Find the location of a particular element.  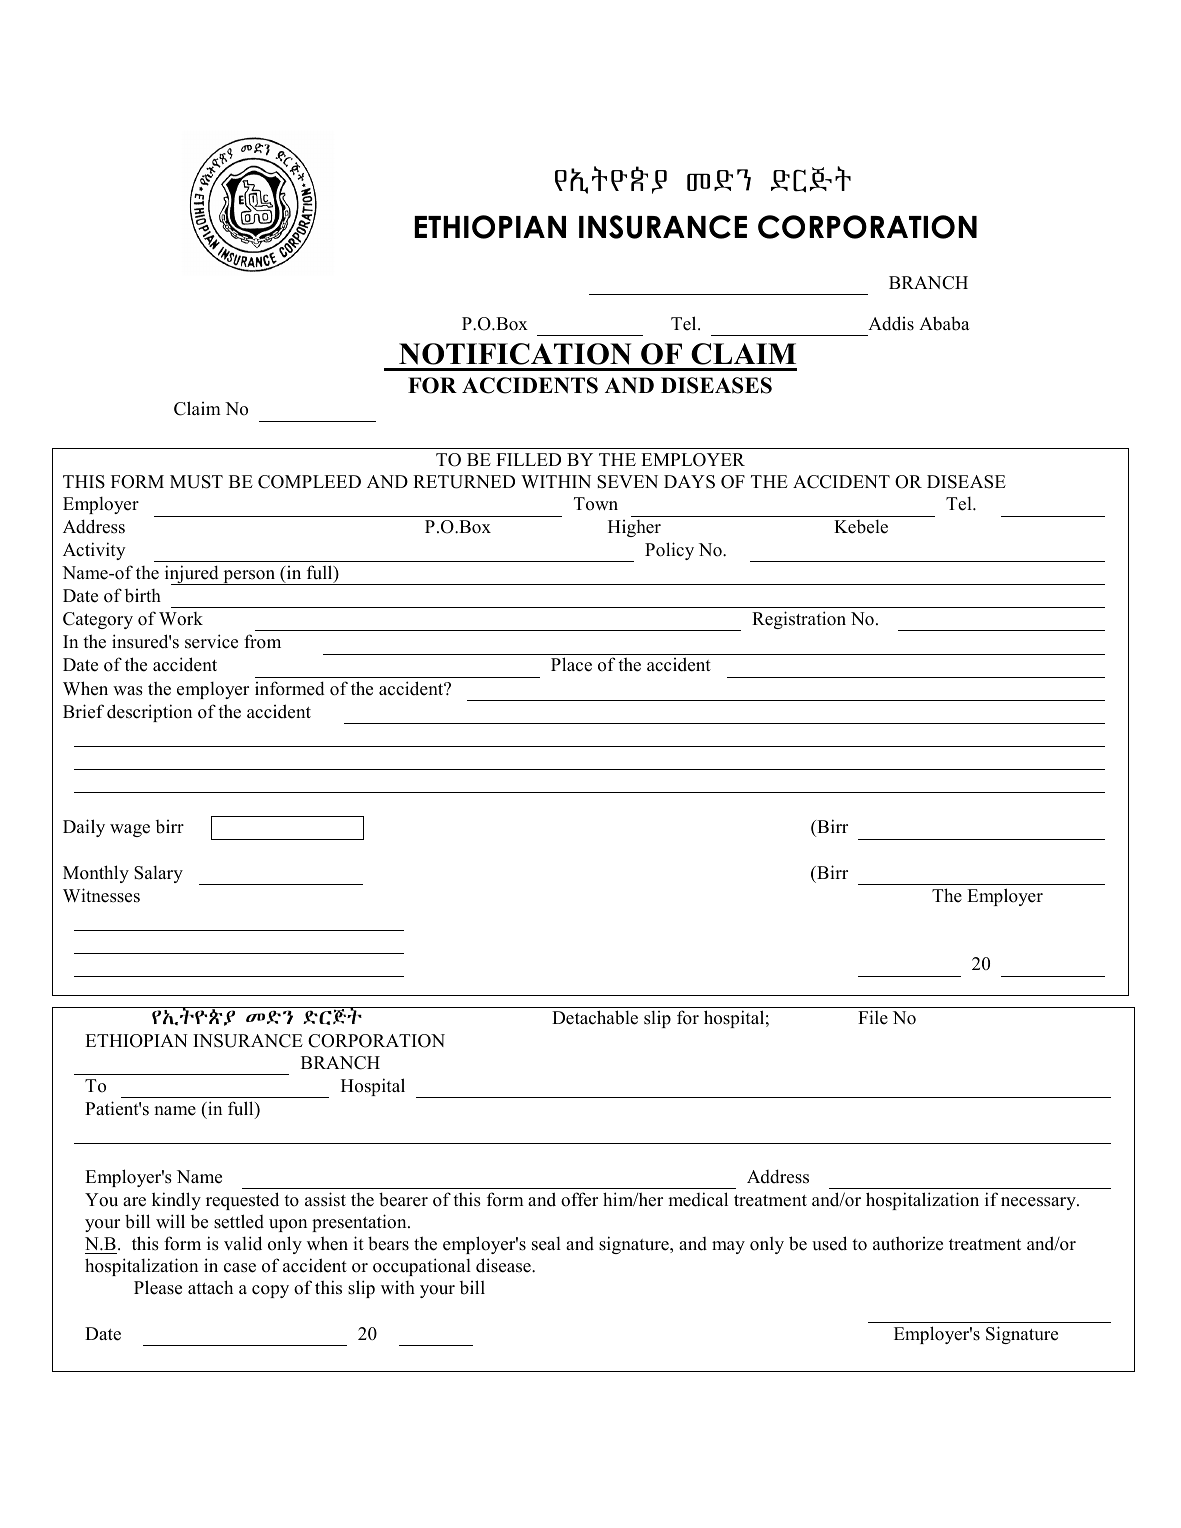

Addis is located at coordinates (891, 323).
